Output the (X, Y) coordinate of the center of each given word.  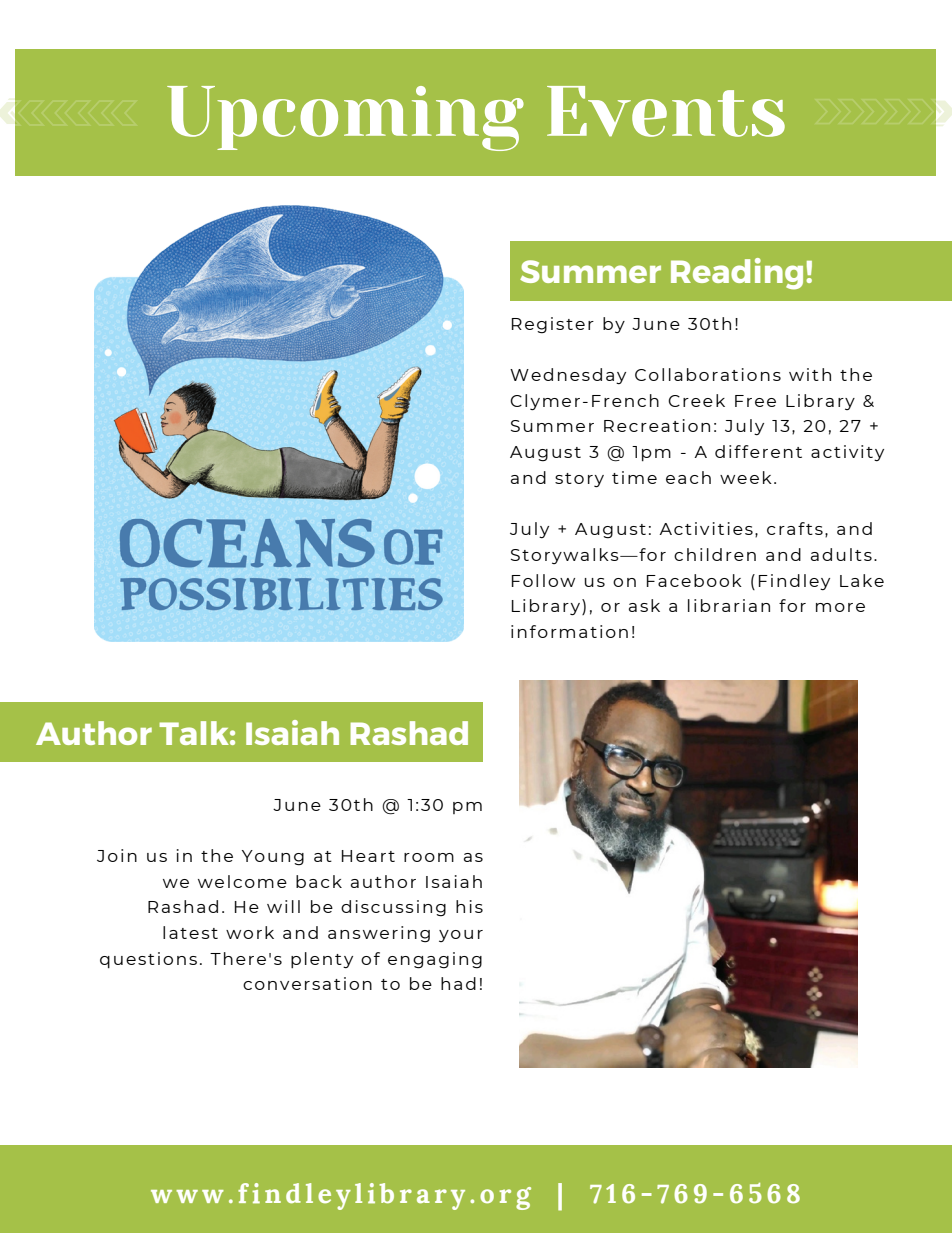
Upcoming (345, 118)
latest (190, 932)
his (469, 906)
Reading (737, 274)
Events (666, 111)
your (461, 936)
